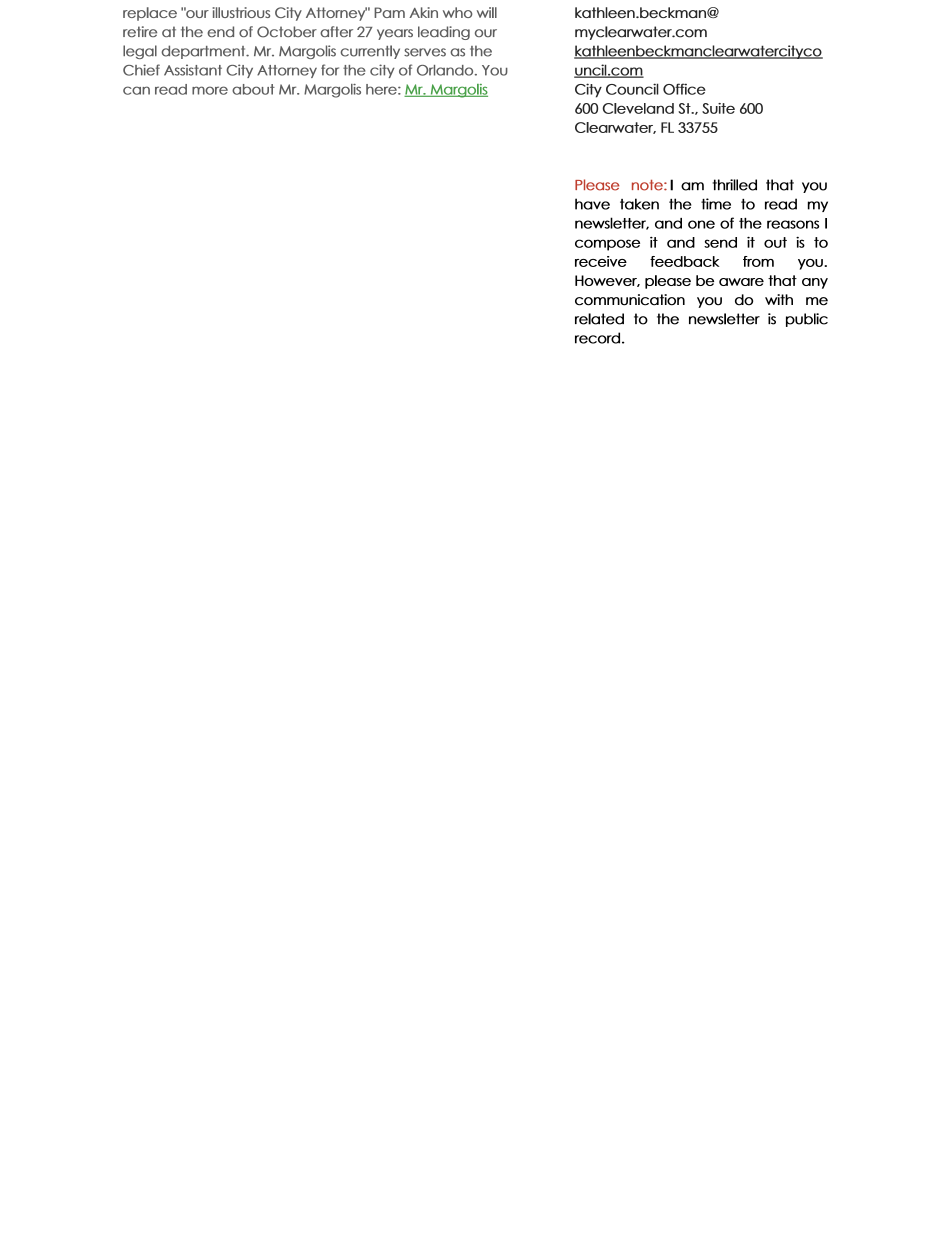  Describe the element at coordinates (607, 245) in the image. I see `compose` at that location.
